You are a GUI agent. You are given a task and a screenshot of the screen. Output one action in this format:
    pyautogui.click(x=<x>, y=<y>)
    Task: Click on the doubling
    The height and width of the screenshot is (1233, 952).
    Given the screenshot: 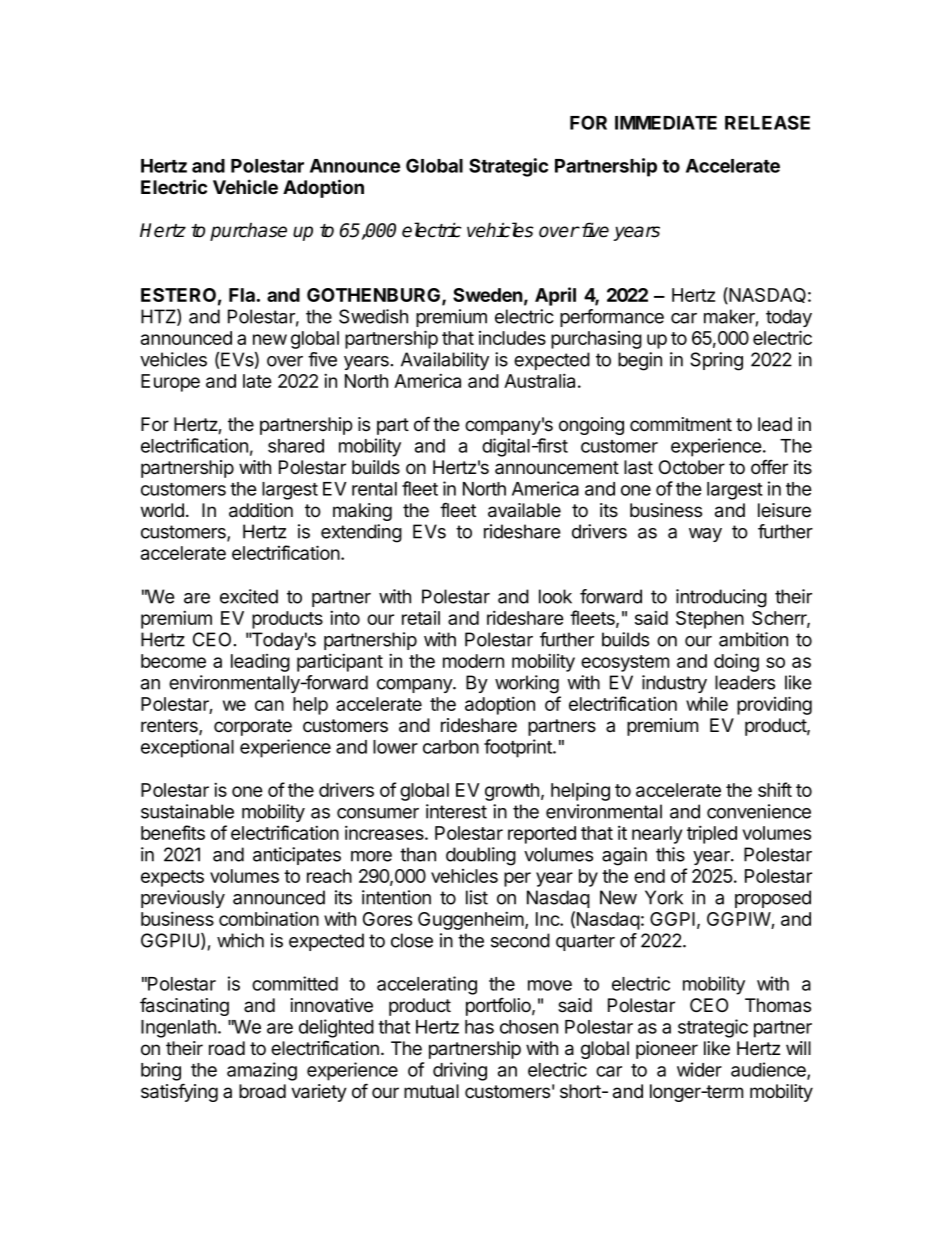 What is the action you would take?
    pyautogui.click(x=481, y=856)
